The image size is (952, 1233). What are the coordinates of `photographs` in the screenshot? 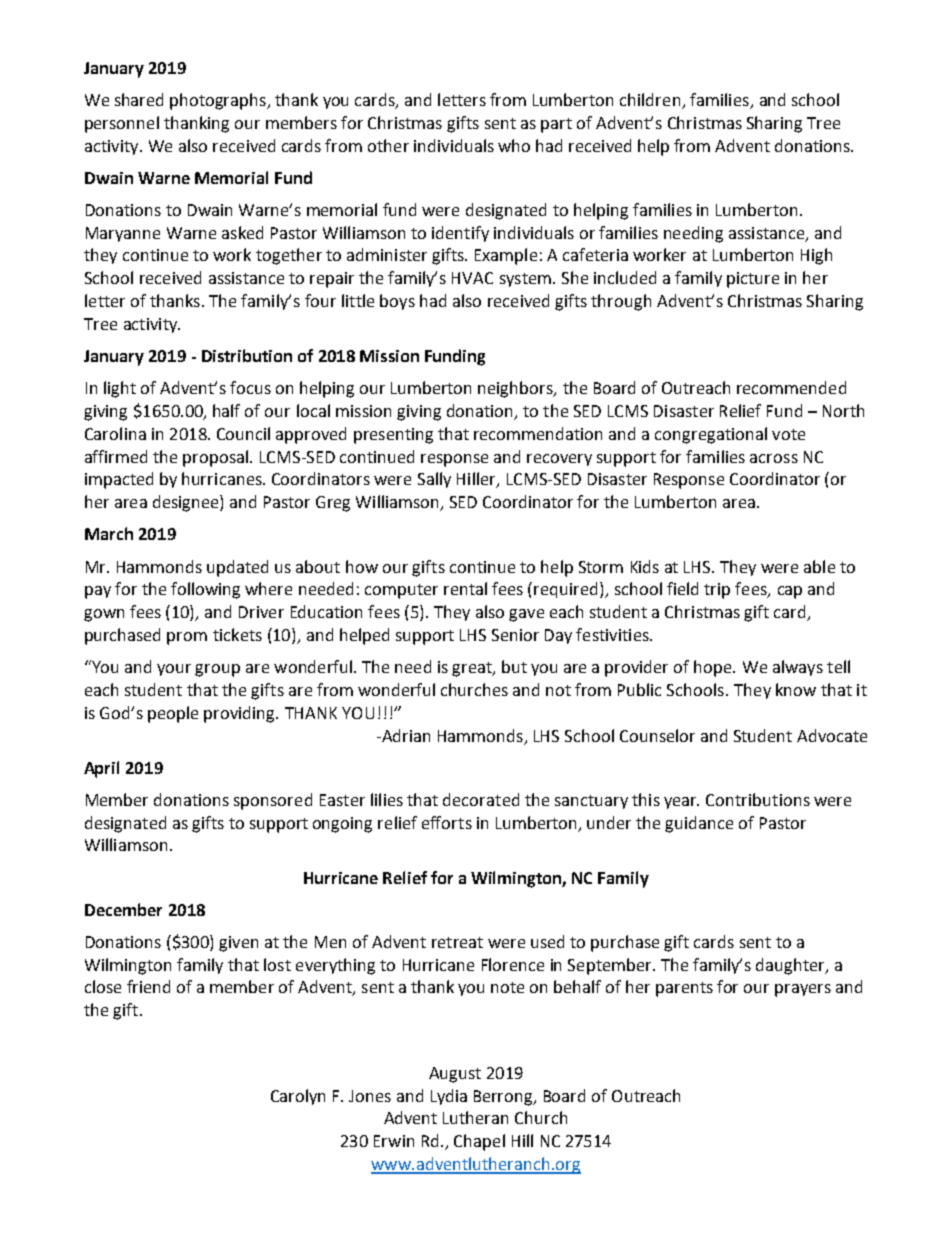 It's located at (219, 101).
